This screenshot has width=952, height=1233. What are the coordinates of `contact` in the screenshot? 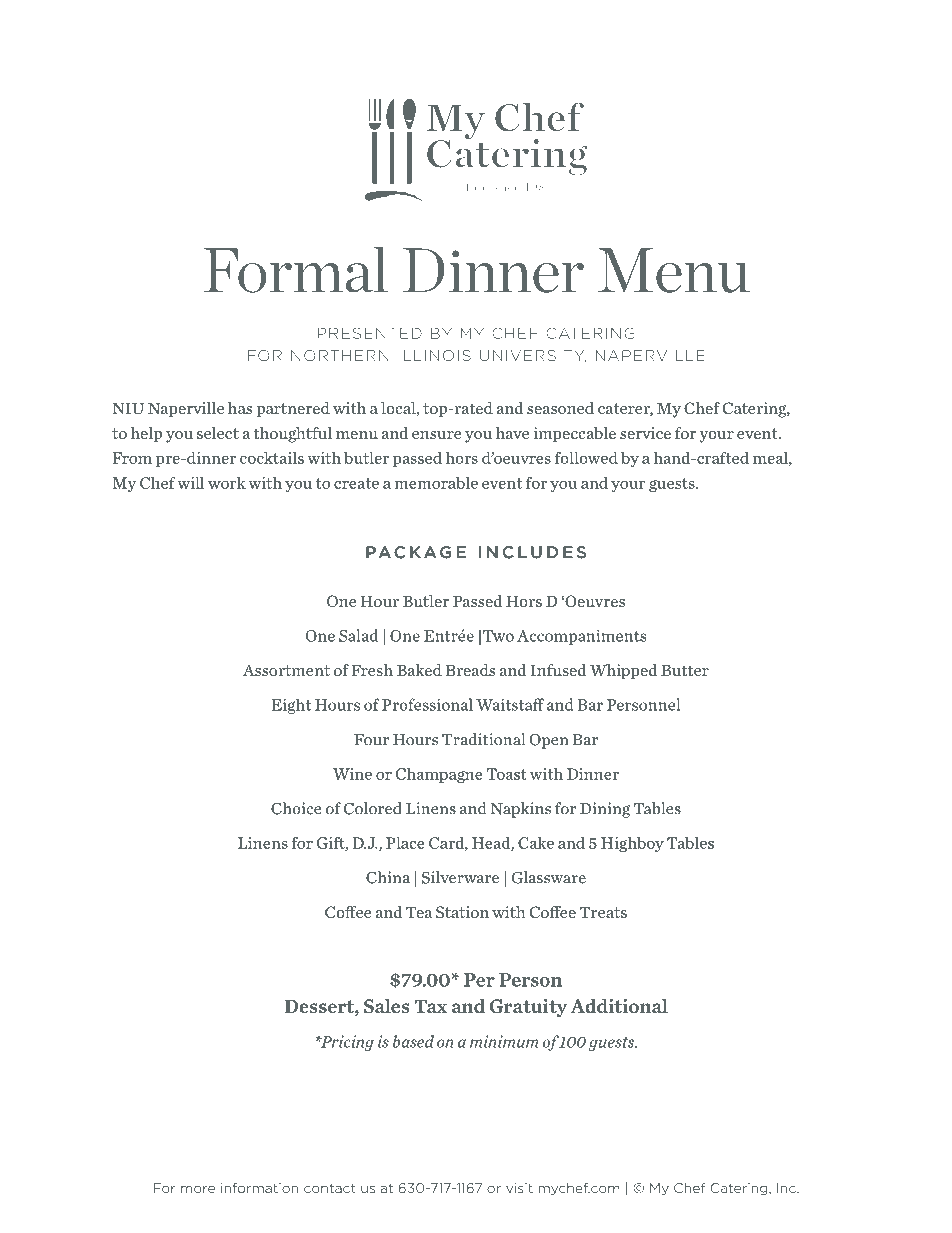 It's located at (330, 1188).
